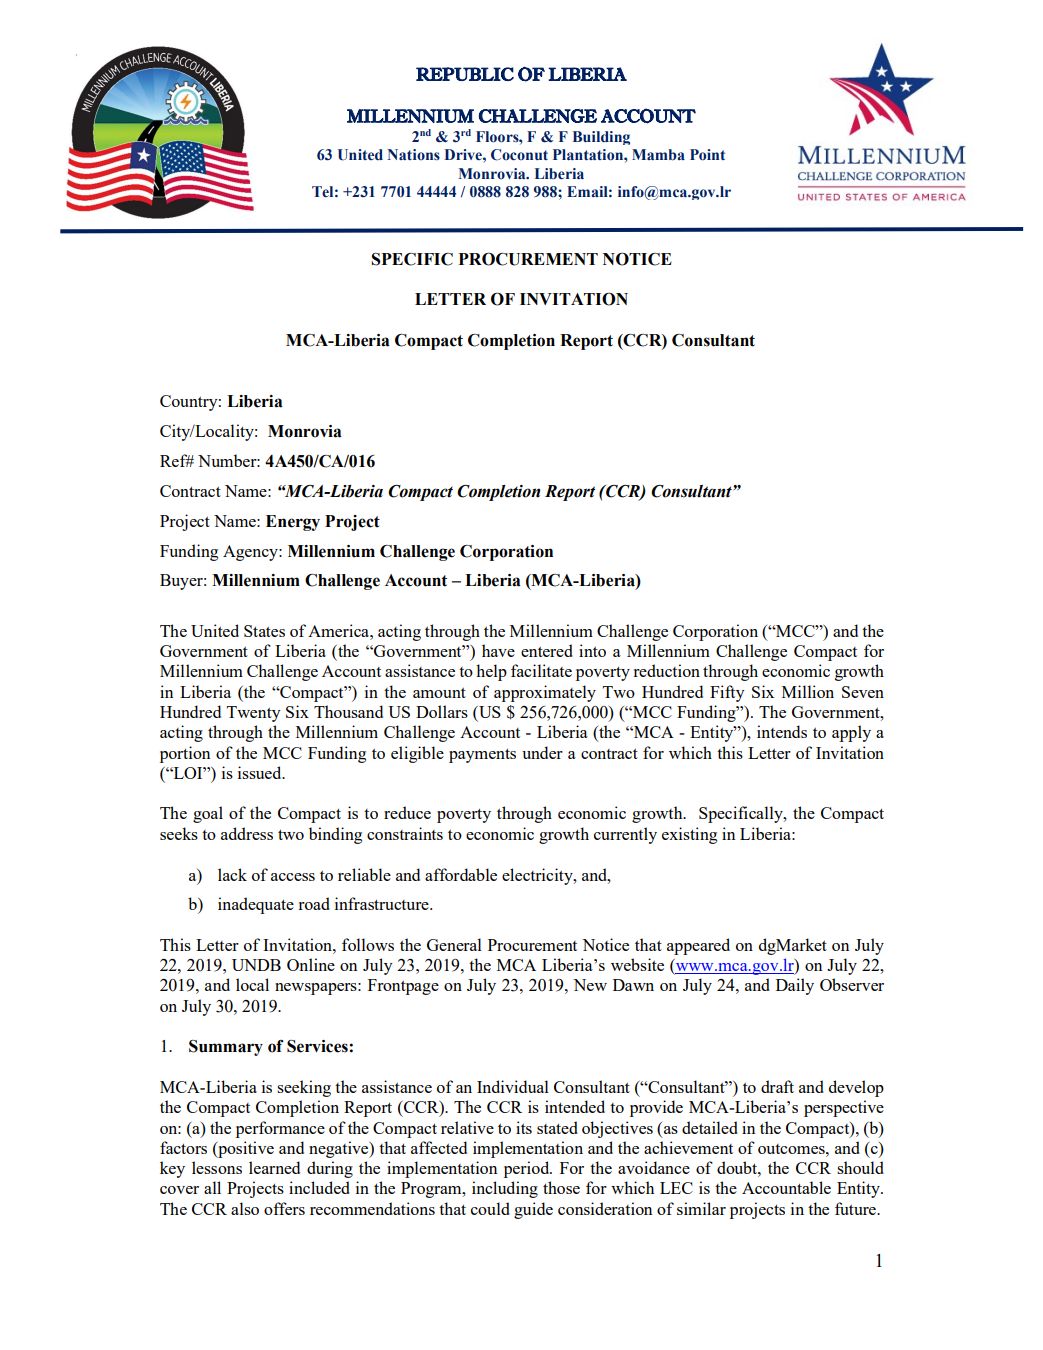 The height and width of the document is (1350, 1043). I want to click on Million, so click(808, 691).
